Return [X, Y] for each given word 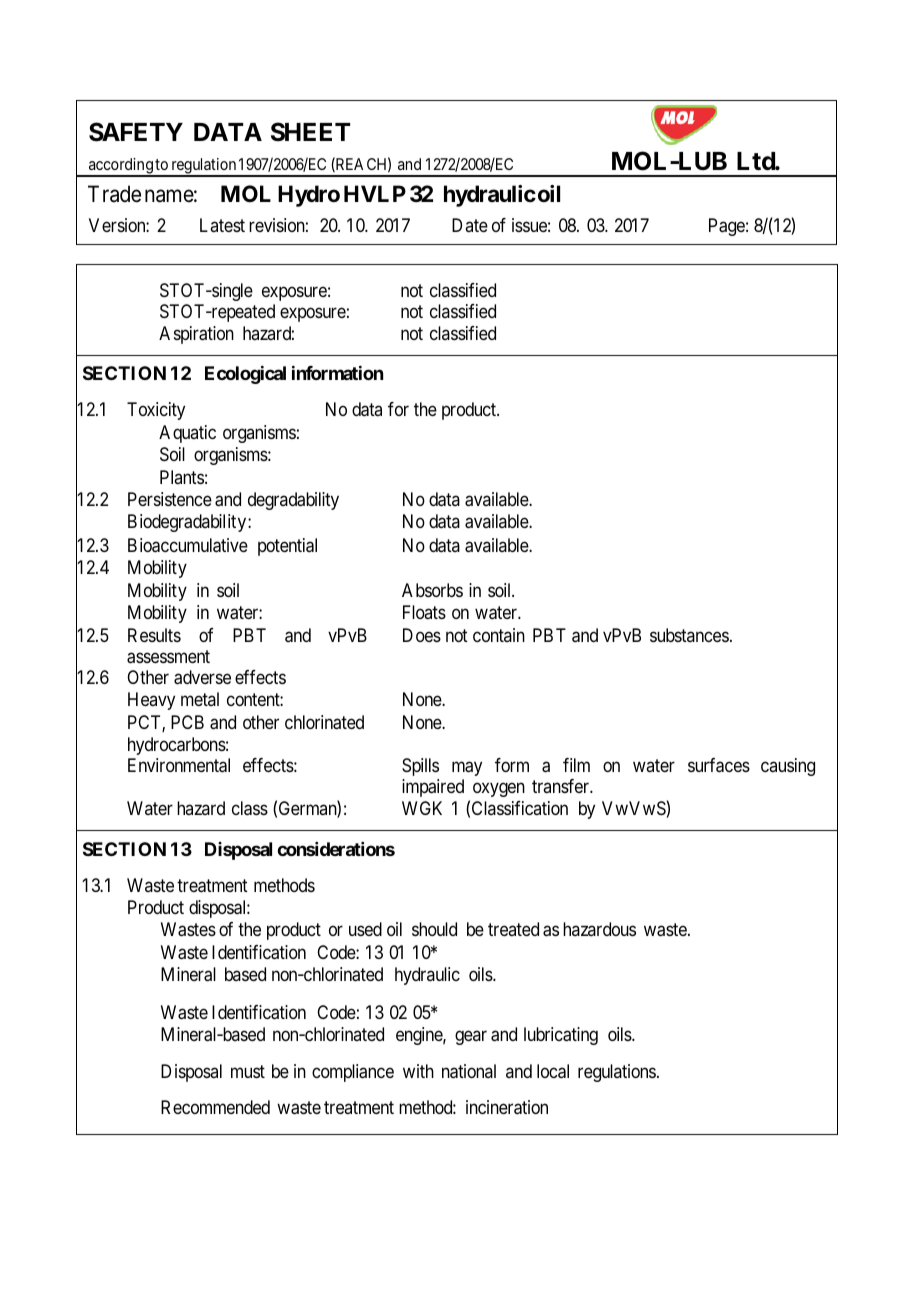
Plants [182, 477]
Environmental [179, 765]
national [469, 1071]
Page [727, 227]
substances [689, 635]
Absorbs [432, 590]
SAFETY [136, 132]
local [553, 1071]
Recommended [215, 1107]
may [467, 769]
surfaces [719, 765]
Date [470, 225]
